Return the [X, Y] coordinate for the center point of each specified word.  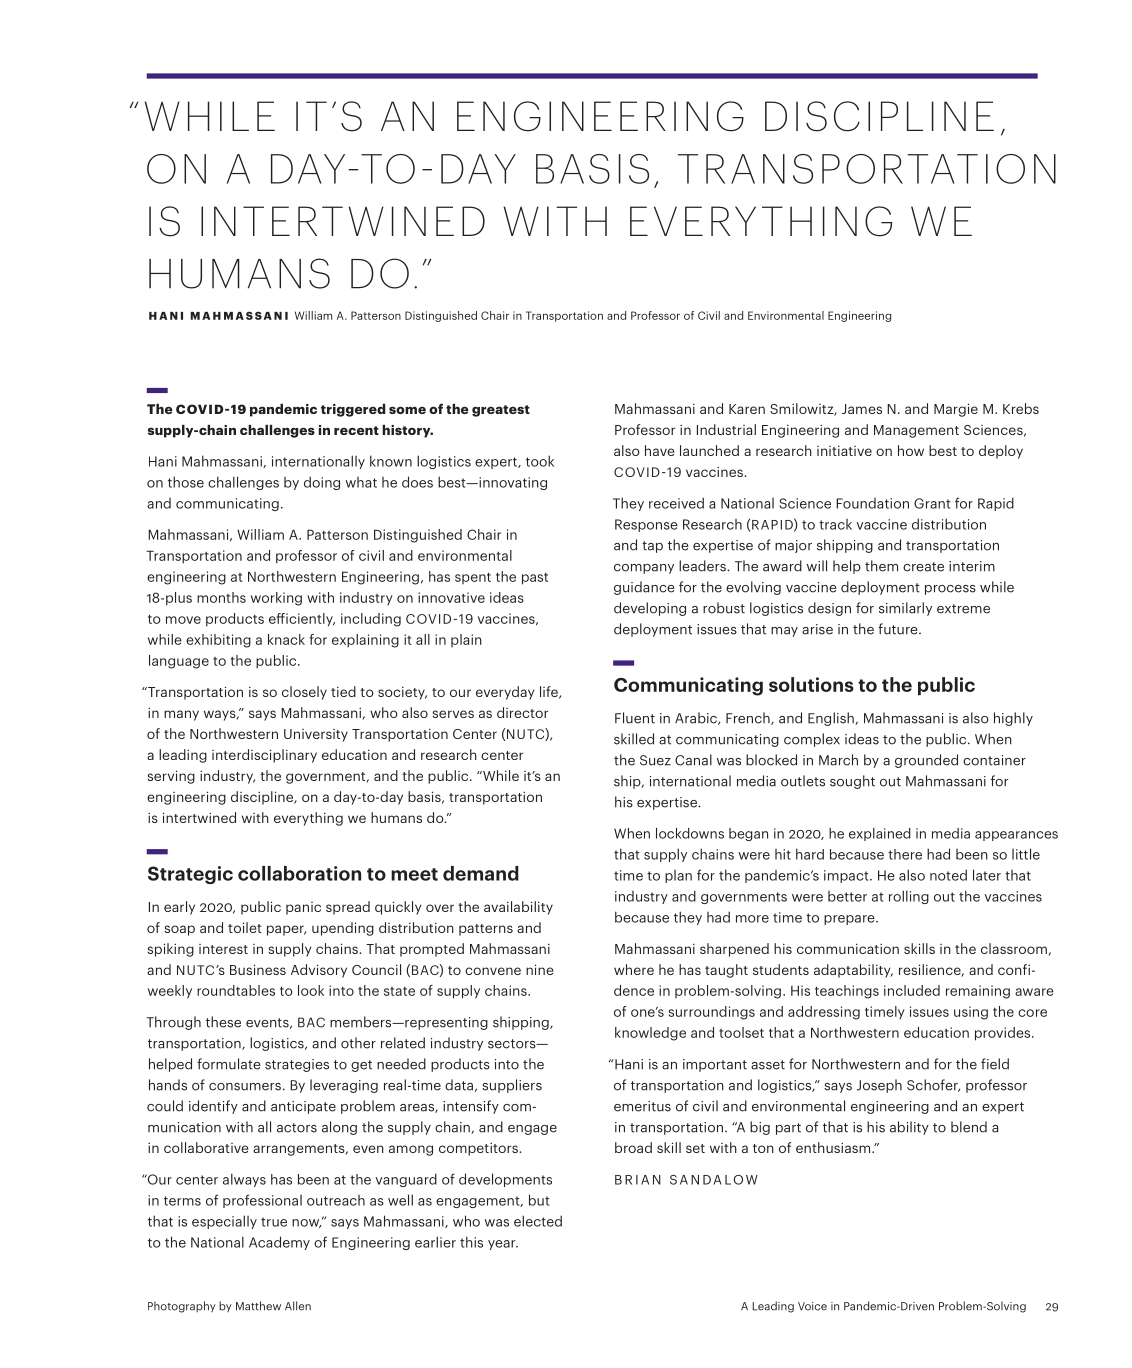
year [503, 1245]
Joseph [879, 1086]
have [659, 450]
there [905, 854]
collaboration [299, 873]
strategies [297, 1065]
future [899, 629]
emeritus [642, 1106]
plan [678, 876]
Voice [812, 1306]
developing [650, 609]
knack [286, 639]
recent [356, 430]
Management [916, 431]
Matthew [258, 1306]
